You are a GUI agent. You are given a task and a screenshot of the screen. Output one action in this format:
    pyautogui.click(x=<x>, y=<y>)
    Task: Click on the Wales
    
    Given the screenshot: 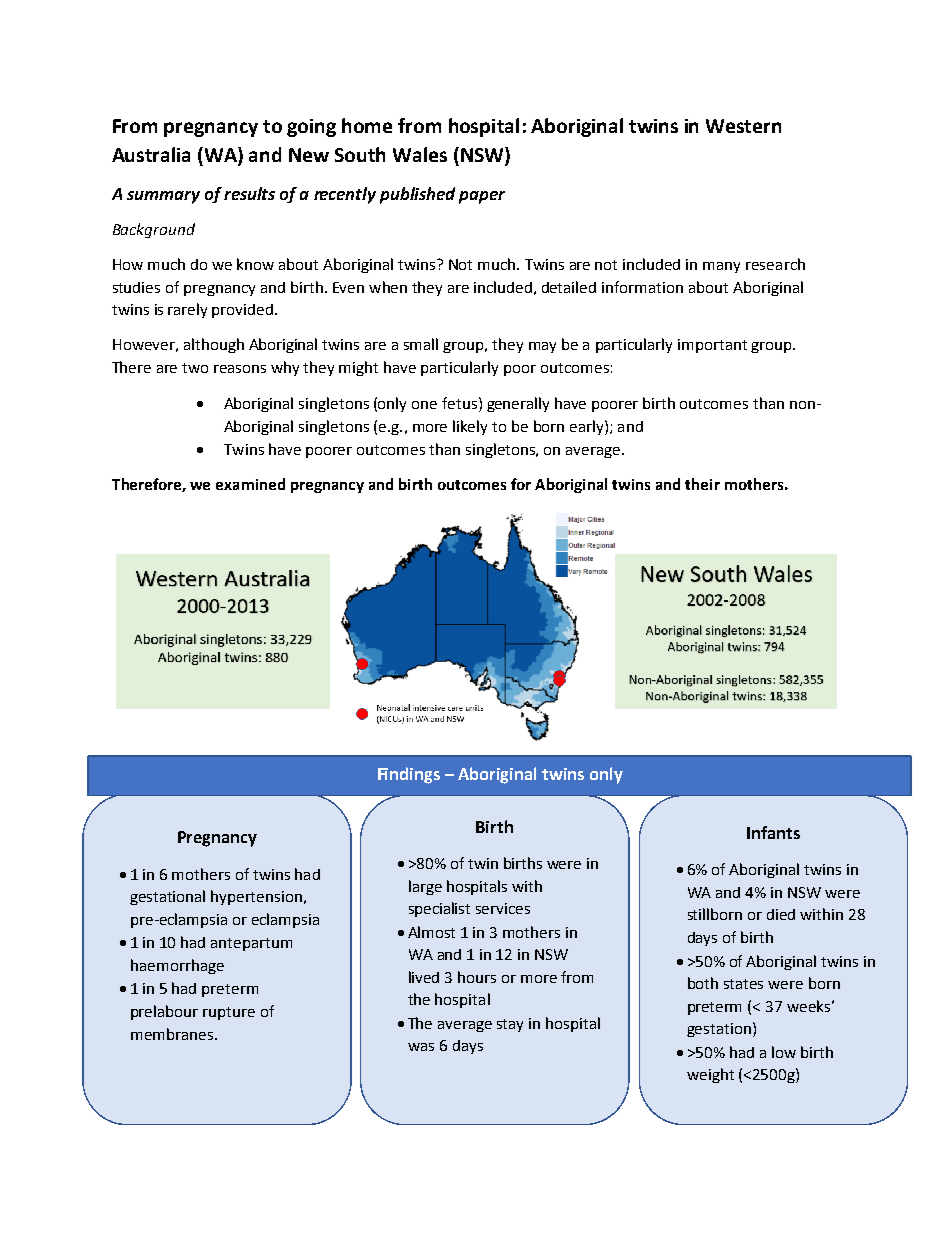 What is the action you would take?
    pyautogui.click(x=420, y=154)
